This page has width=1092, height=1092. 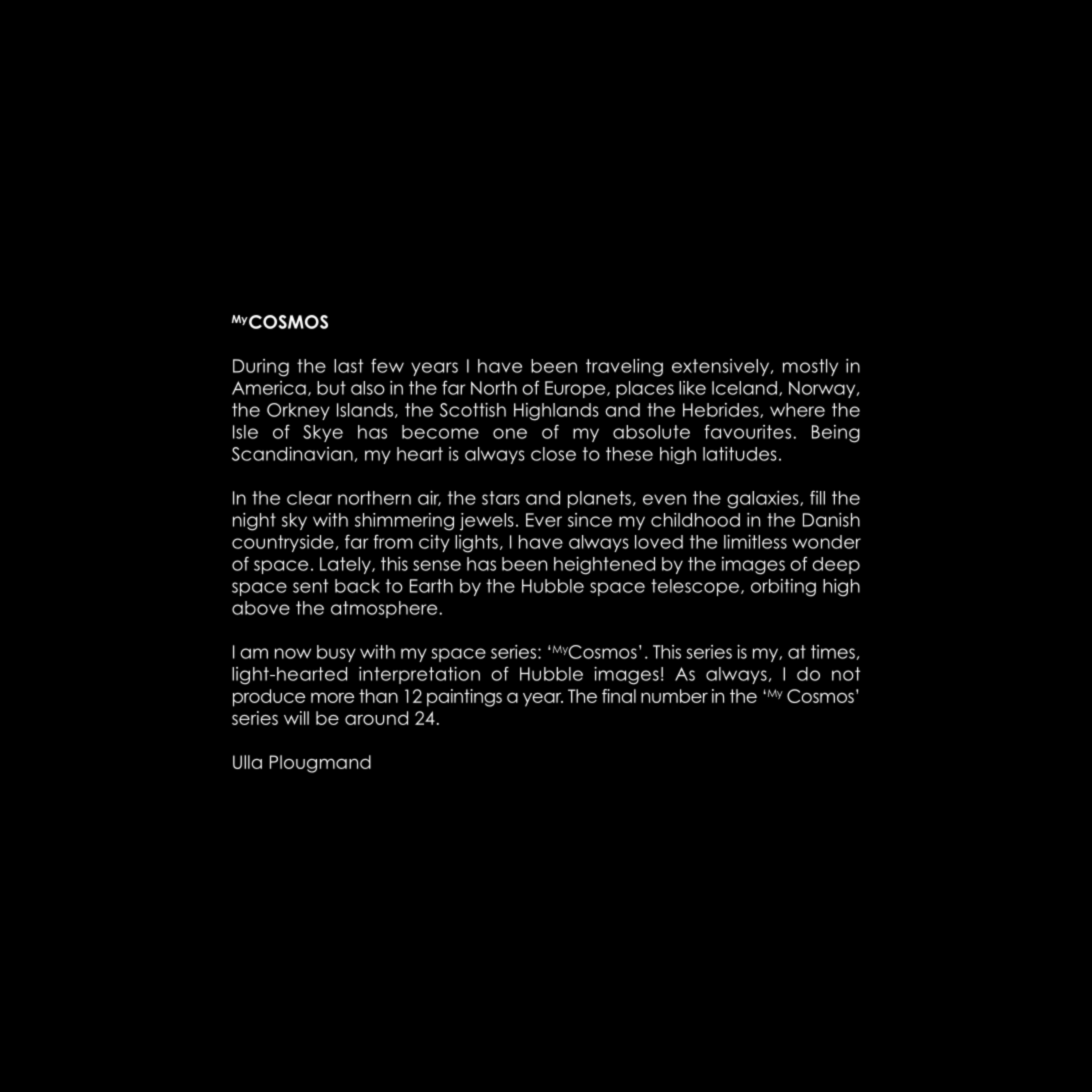 I want to click on limitless, so click(x=755, y=542).
